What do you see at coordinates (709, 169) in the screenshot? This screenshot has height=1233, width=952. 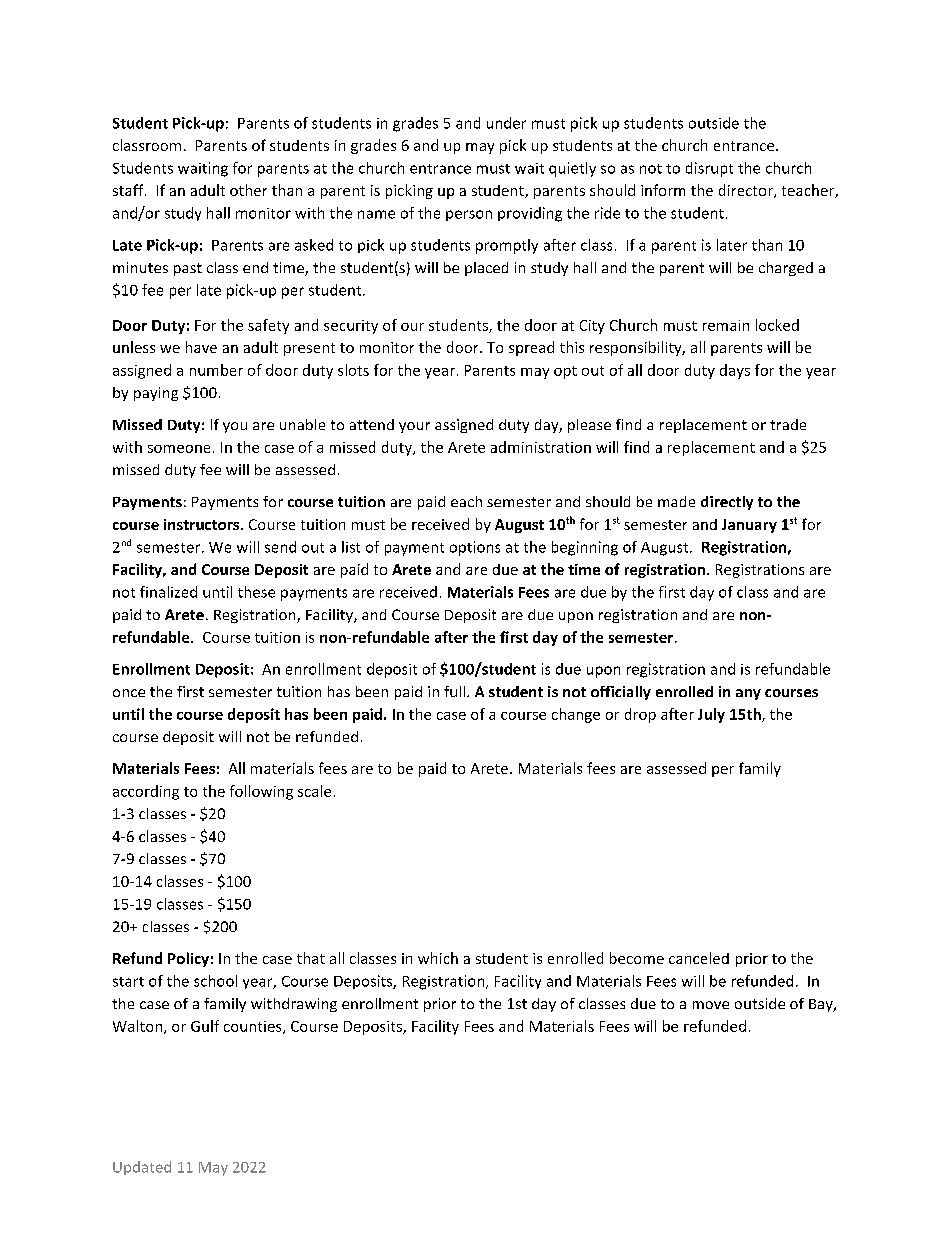 I see `disrupt` at bounding box center [709, 169].
